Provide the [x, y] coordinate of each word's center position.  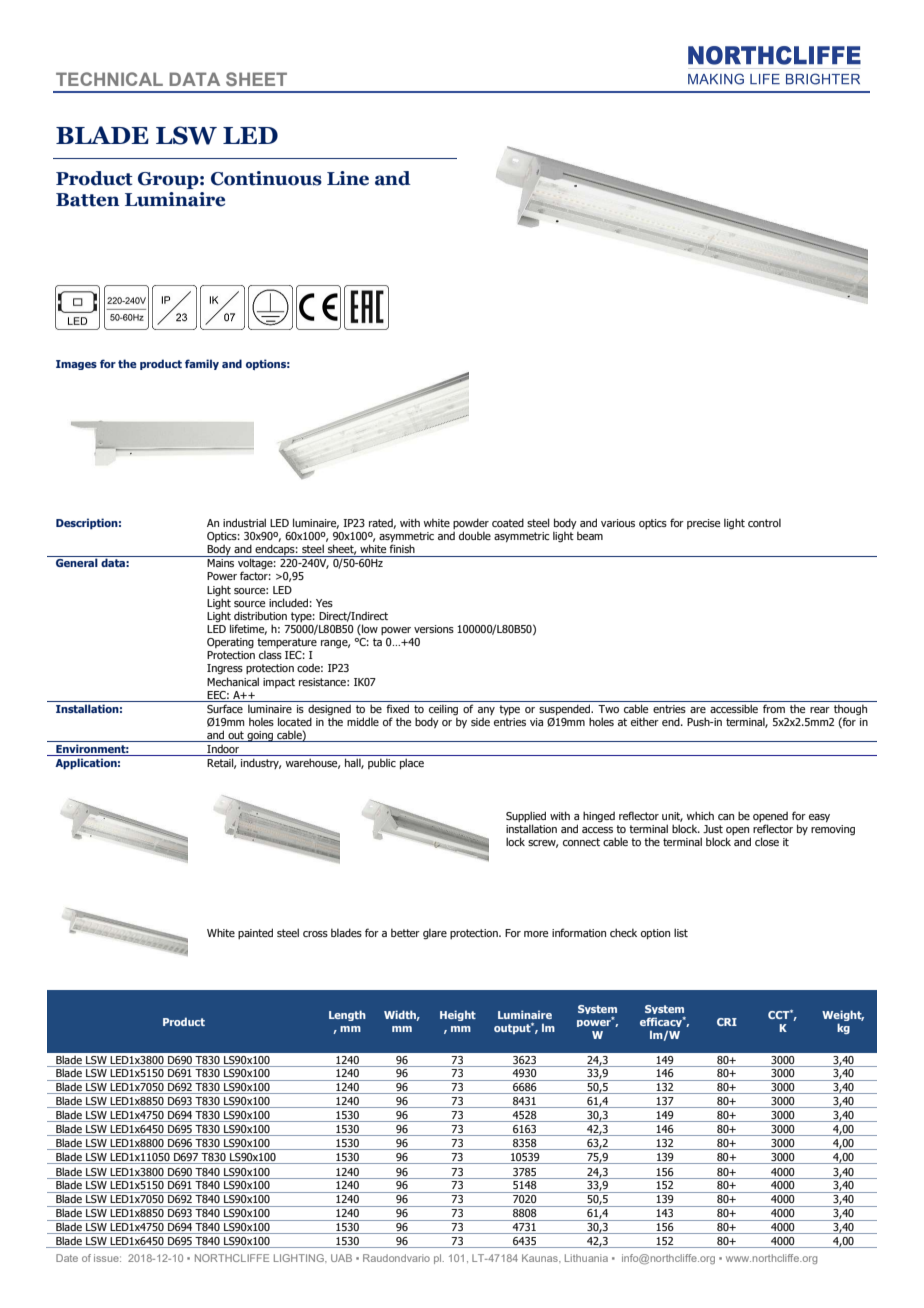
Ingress [225, 669]
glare [435, 934]
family [202, 364]
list [681, 932]
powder [471, 525]
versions [434, 629]
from [774, 708]
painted [255, 933]
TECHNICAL [109, 79]
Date [67, 1258]
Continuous [266, 178]
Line [348, 178]
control [764, 523]
